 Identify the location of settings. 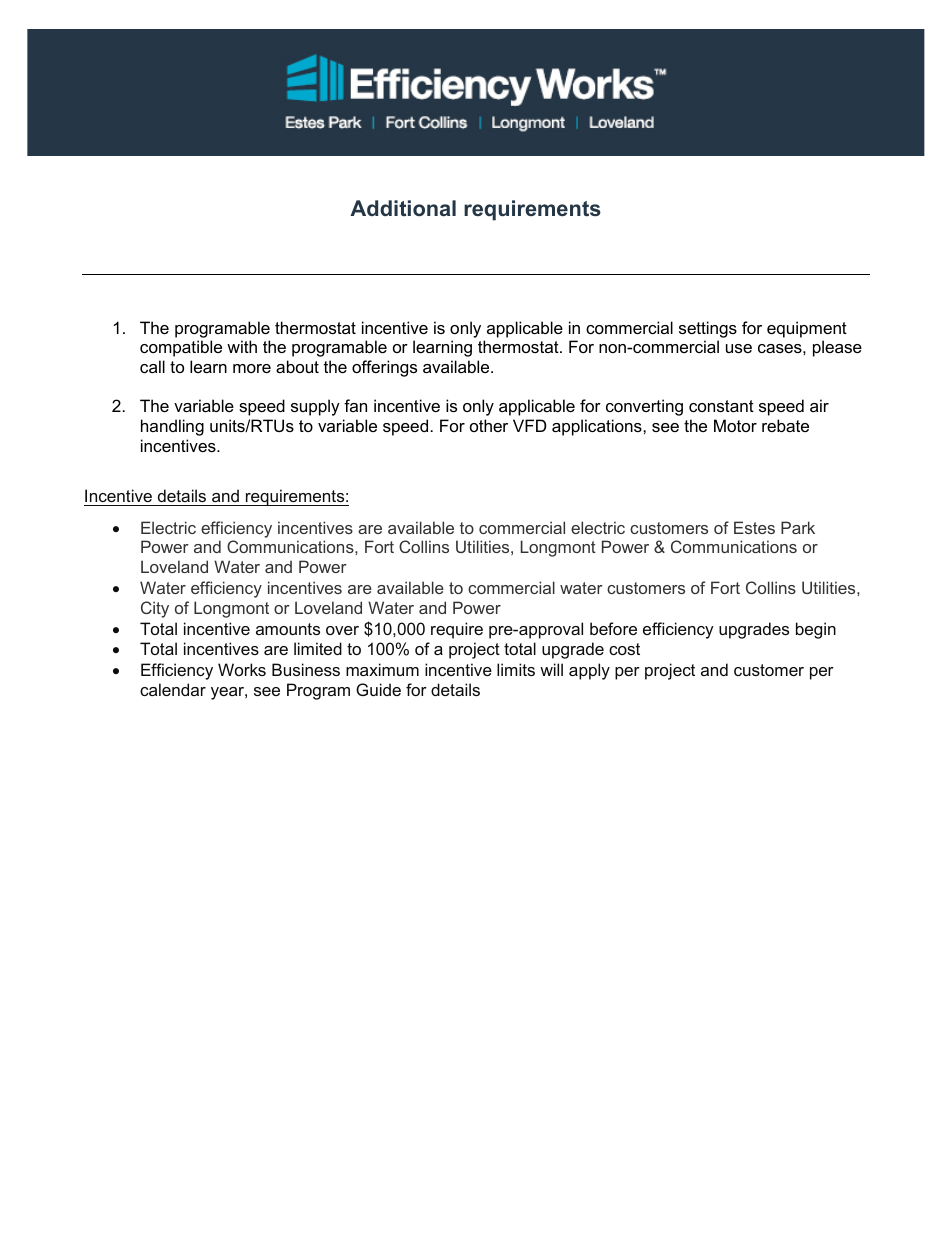
(708, 329).
